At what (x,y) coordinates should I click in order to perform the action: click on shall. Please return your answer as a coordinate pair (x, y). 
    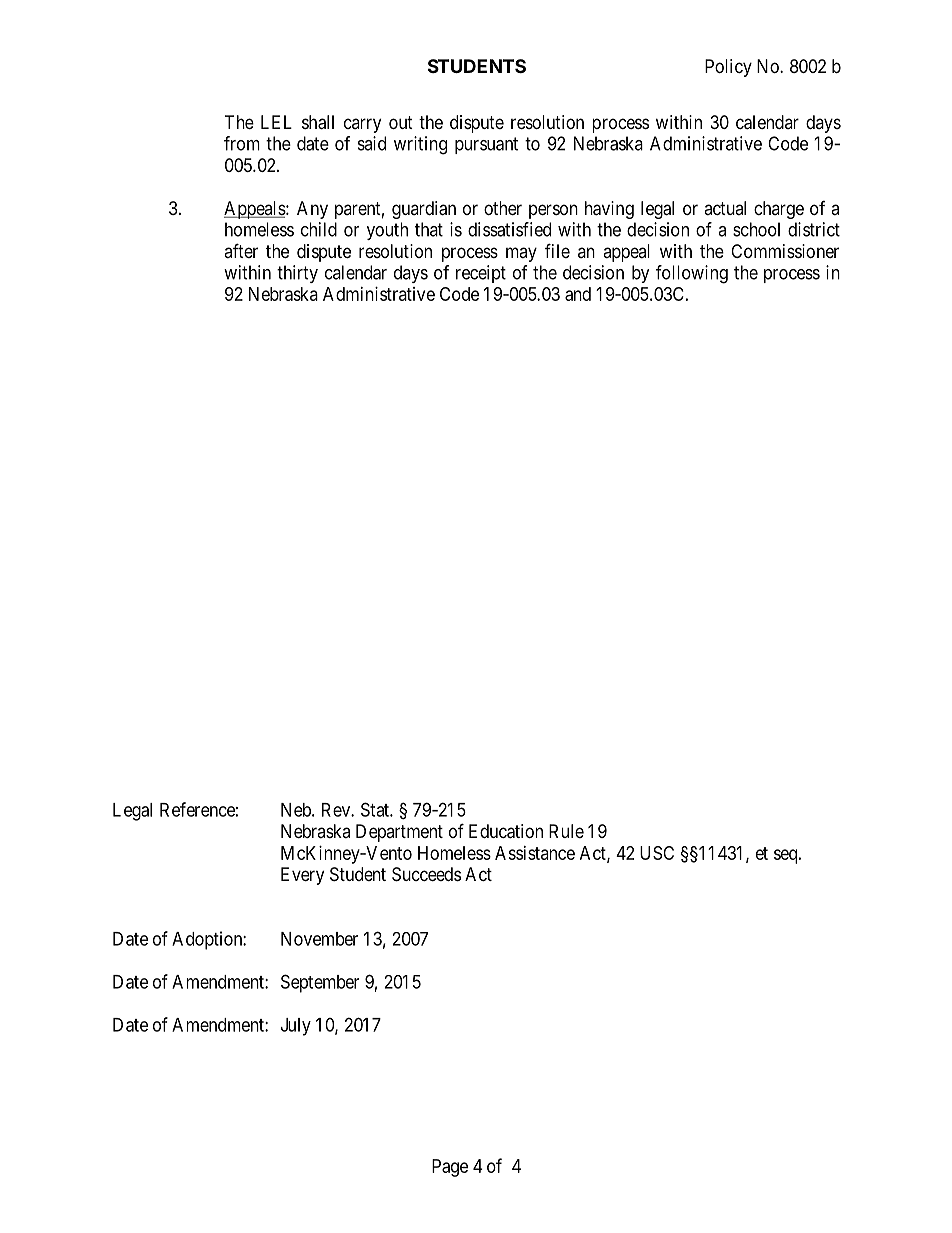
    Looking at the image, I should click on (318, 122).
